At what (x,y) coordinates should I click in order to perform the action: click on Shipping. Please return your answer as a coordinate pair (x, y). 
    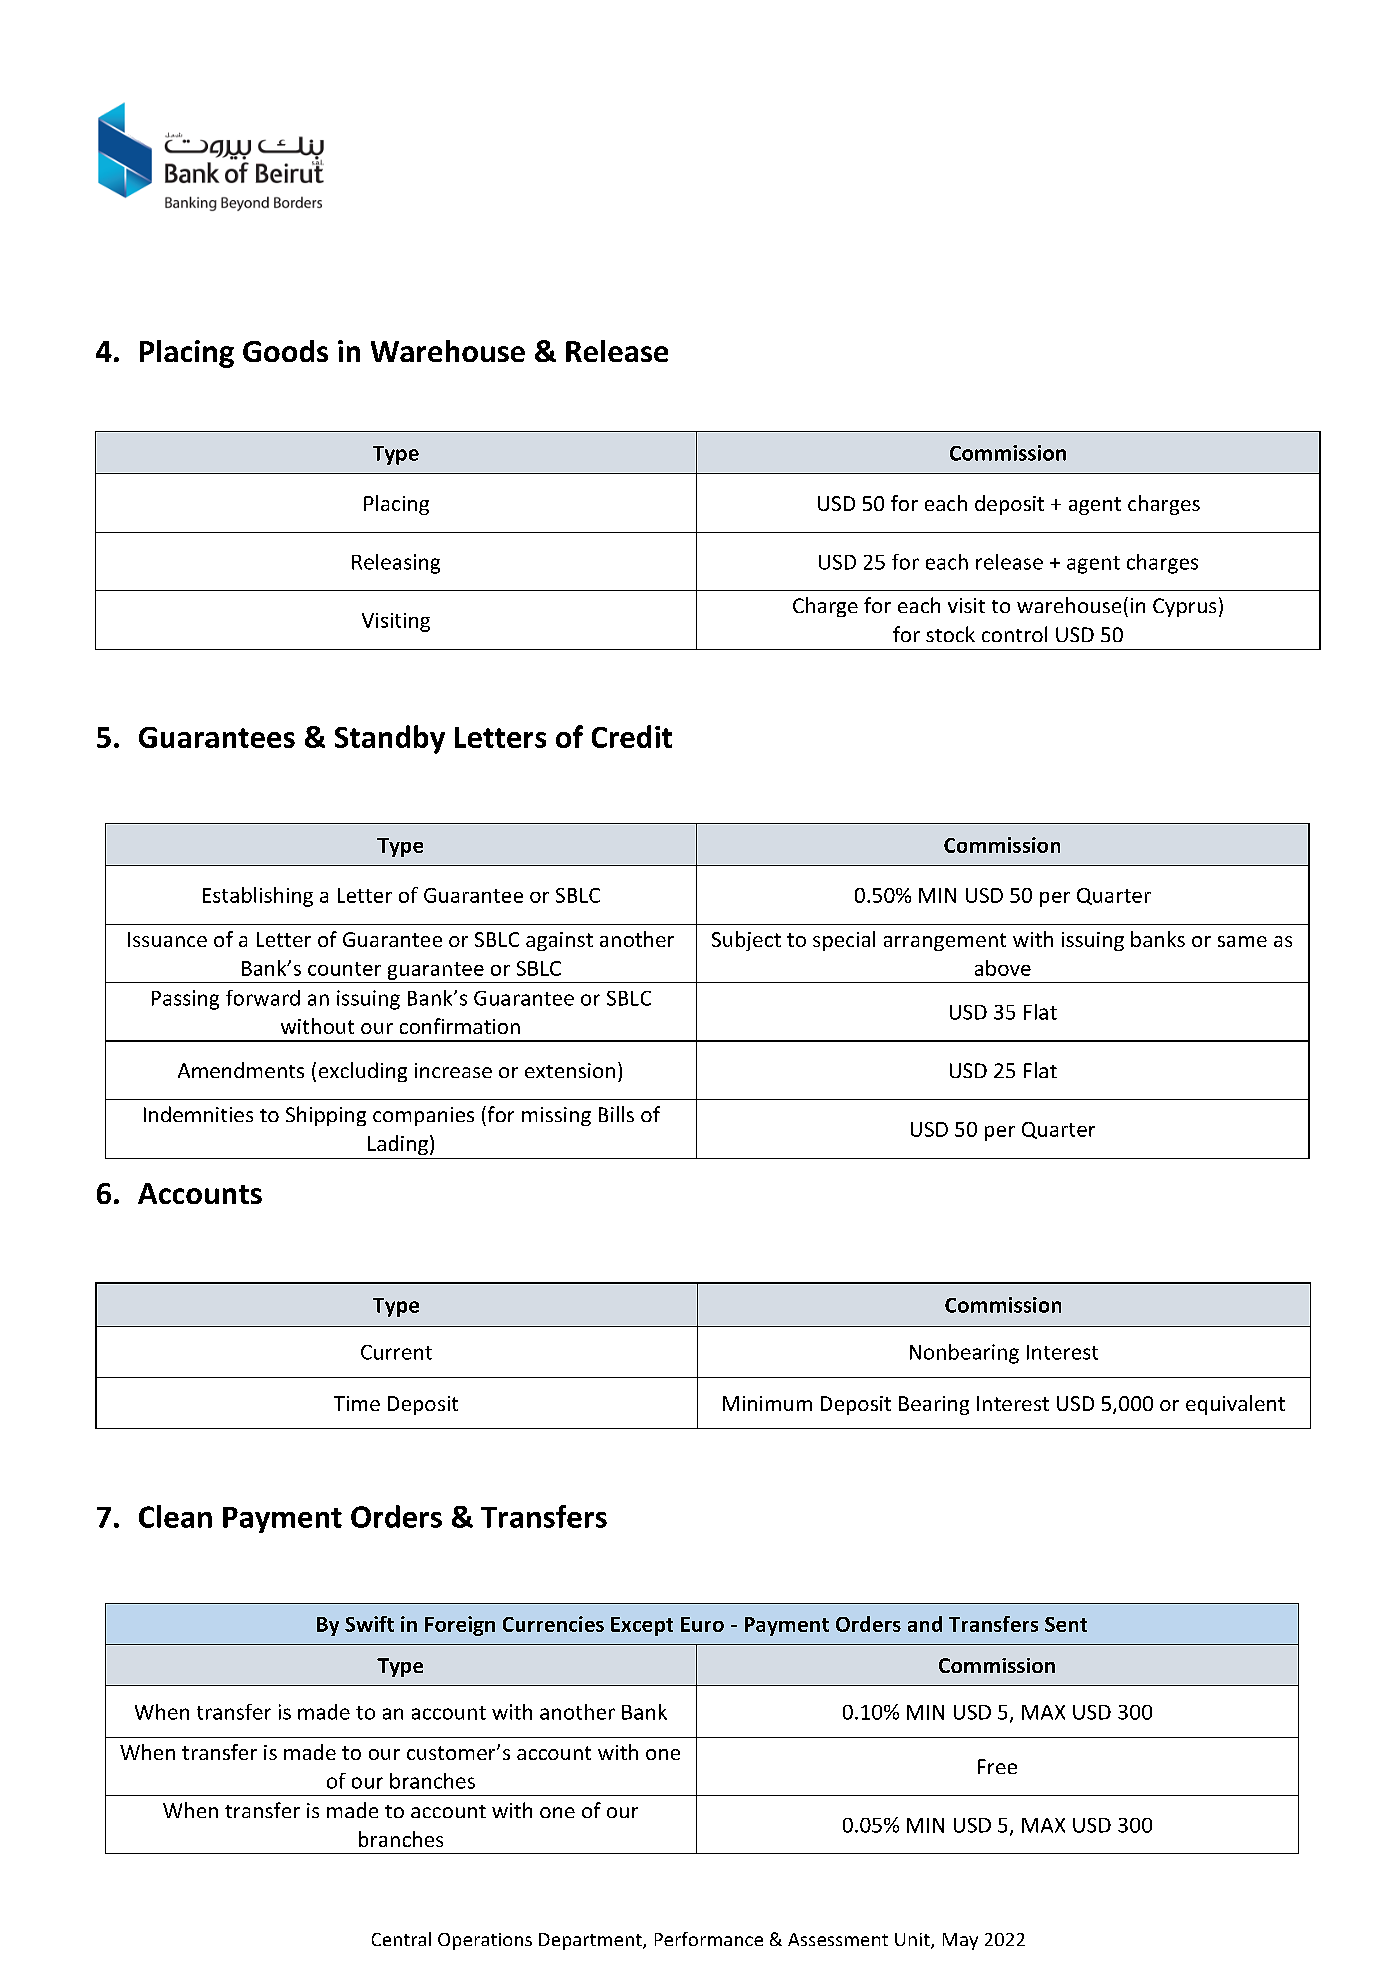
    Looking at the image, I should click on (326, 1116).
